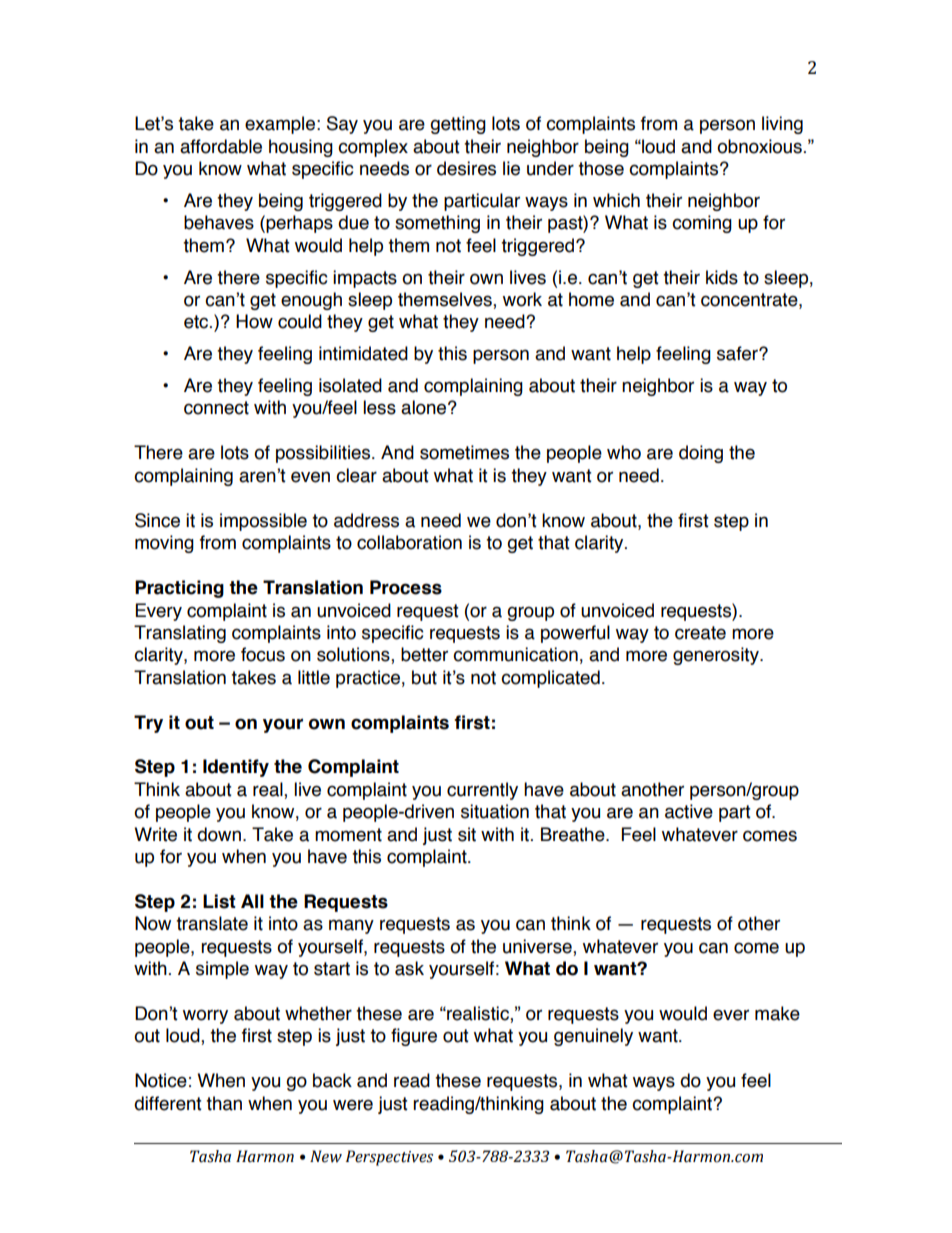  Describe the element at coordinates (689, 811) in the screenshot. I see `active` at that location.
